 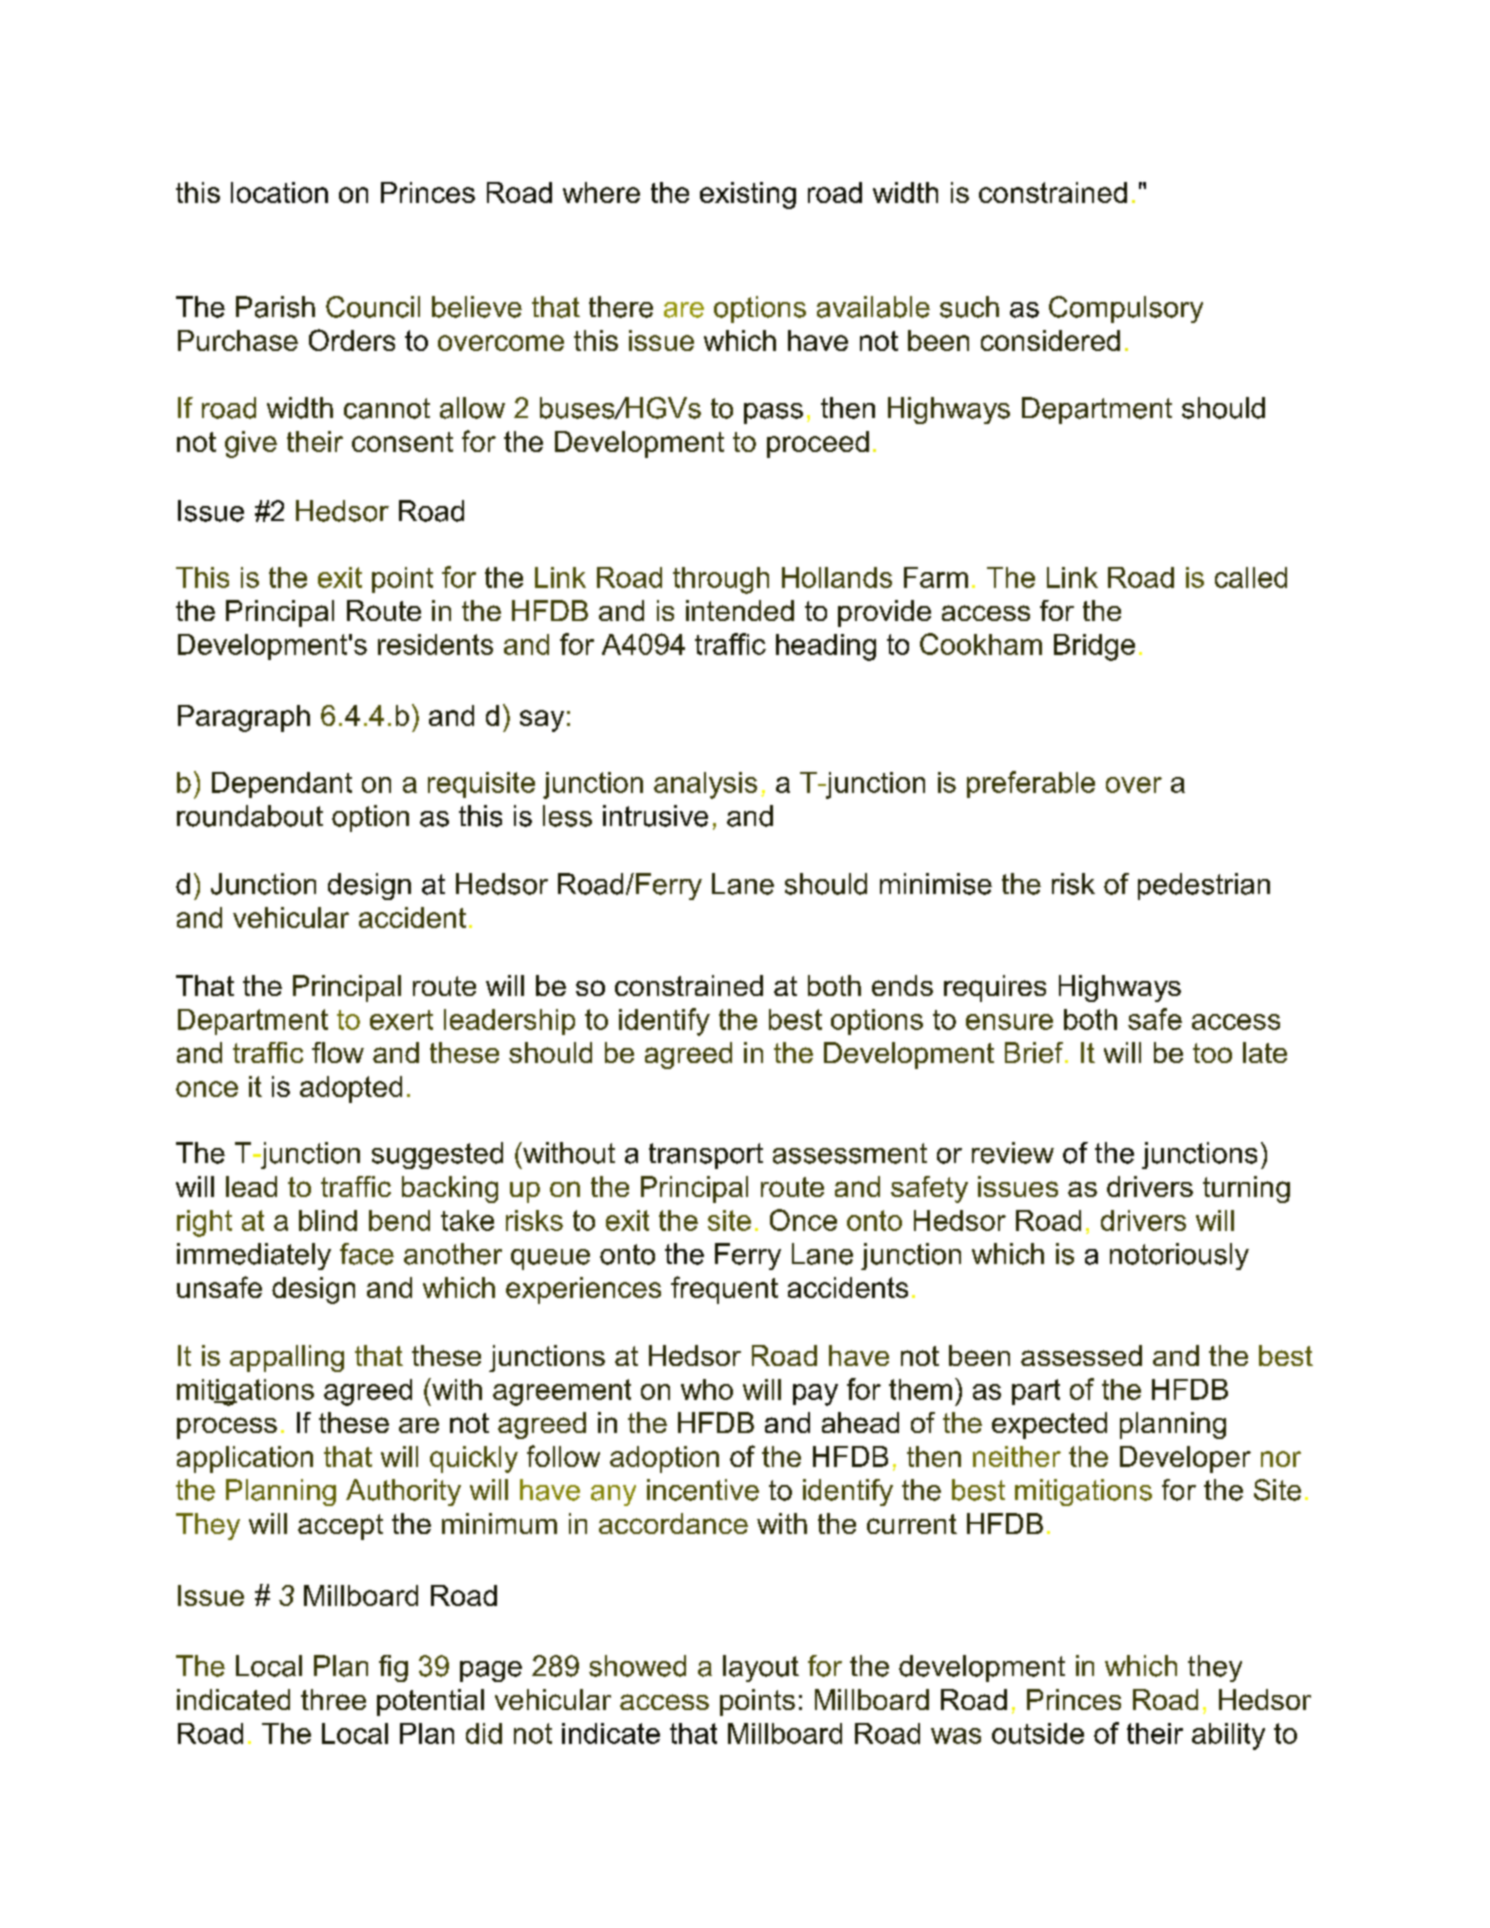 I want to click on ability, so click(x=1228, y=1736).
